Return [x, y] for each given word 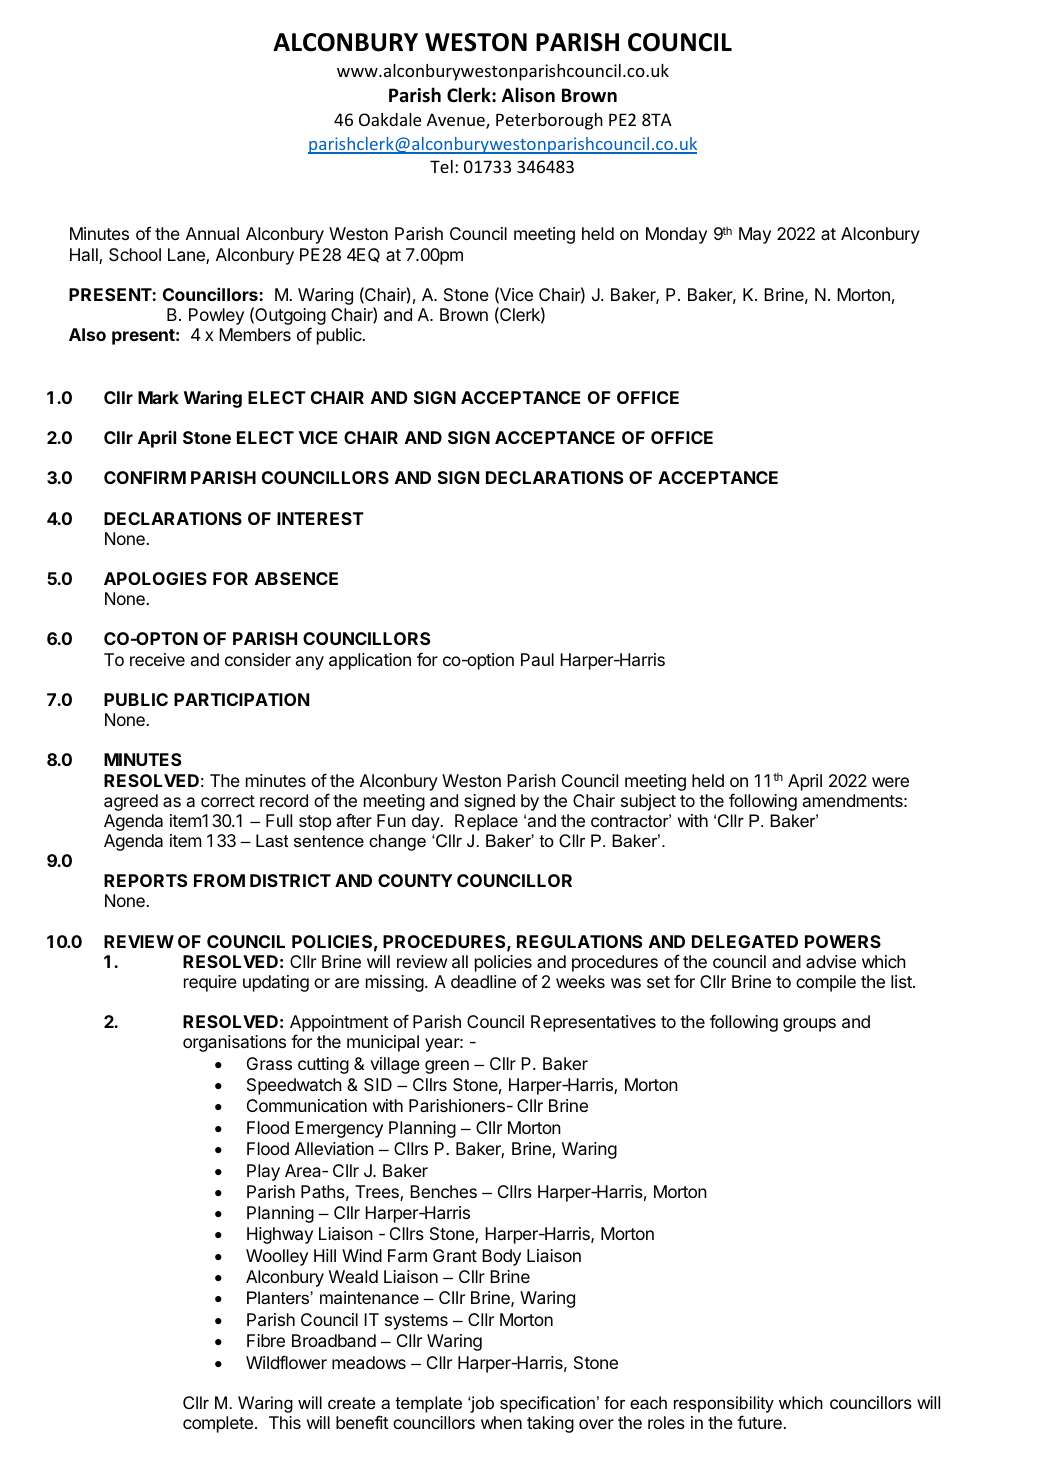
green [447, 1067]
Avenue [457, 121]
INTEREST [320, 518]
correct [228, 801]
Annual [212, 233]
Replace [486, 822]
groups [809, 1025]
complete [218, 1424]
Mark [158, 397]
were [890, 782]
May [755, 235]
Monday [676, 235]
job [481, 1404]
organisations [234, 1043]
